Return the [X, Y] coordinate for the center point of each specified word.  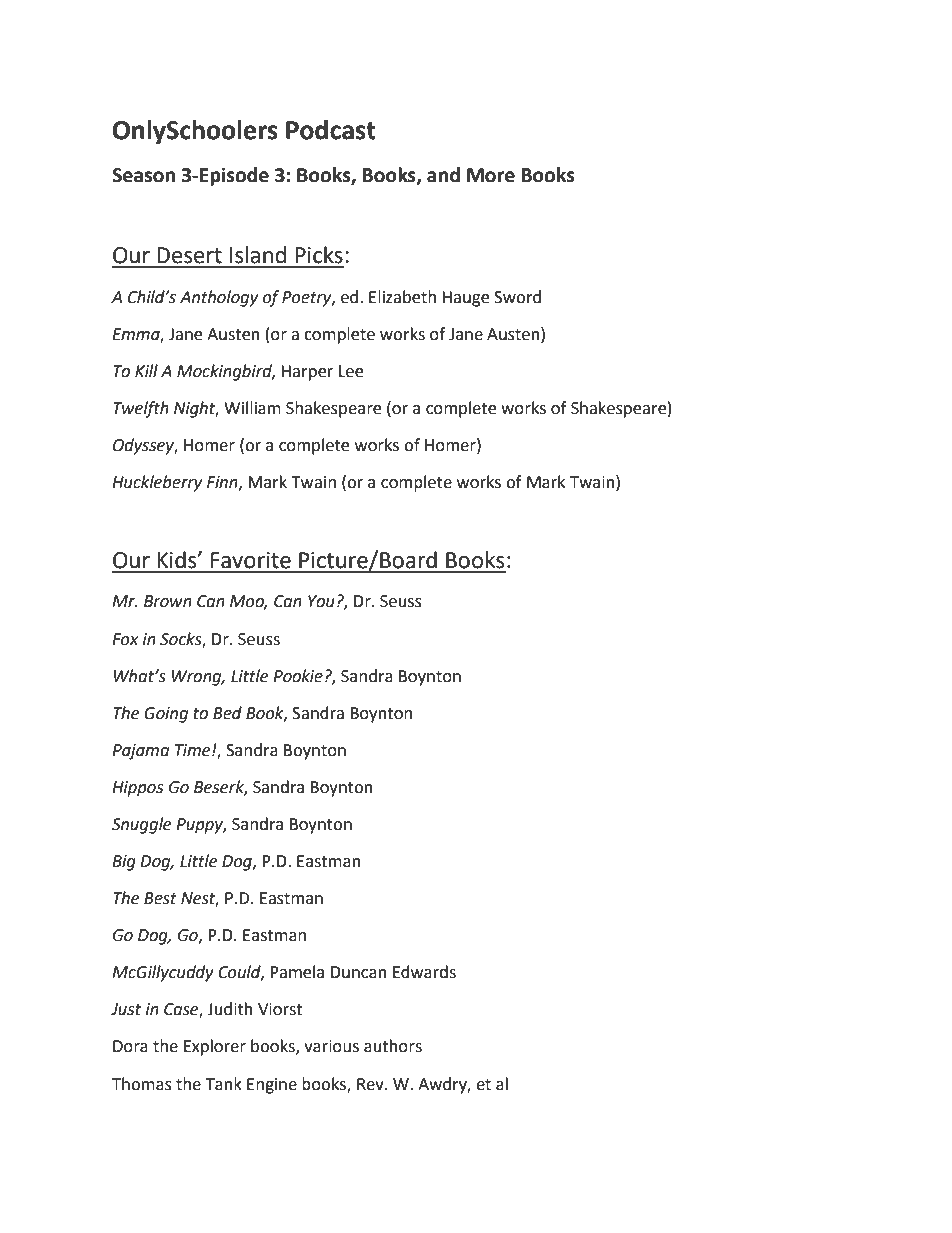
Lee [351, 371]
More [491, 175]
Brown [168, 601]
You [321, 601]
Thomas [142, 1084]
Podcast [331, 130]
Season [143, 175]
